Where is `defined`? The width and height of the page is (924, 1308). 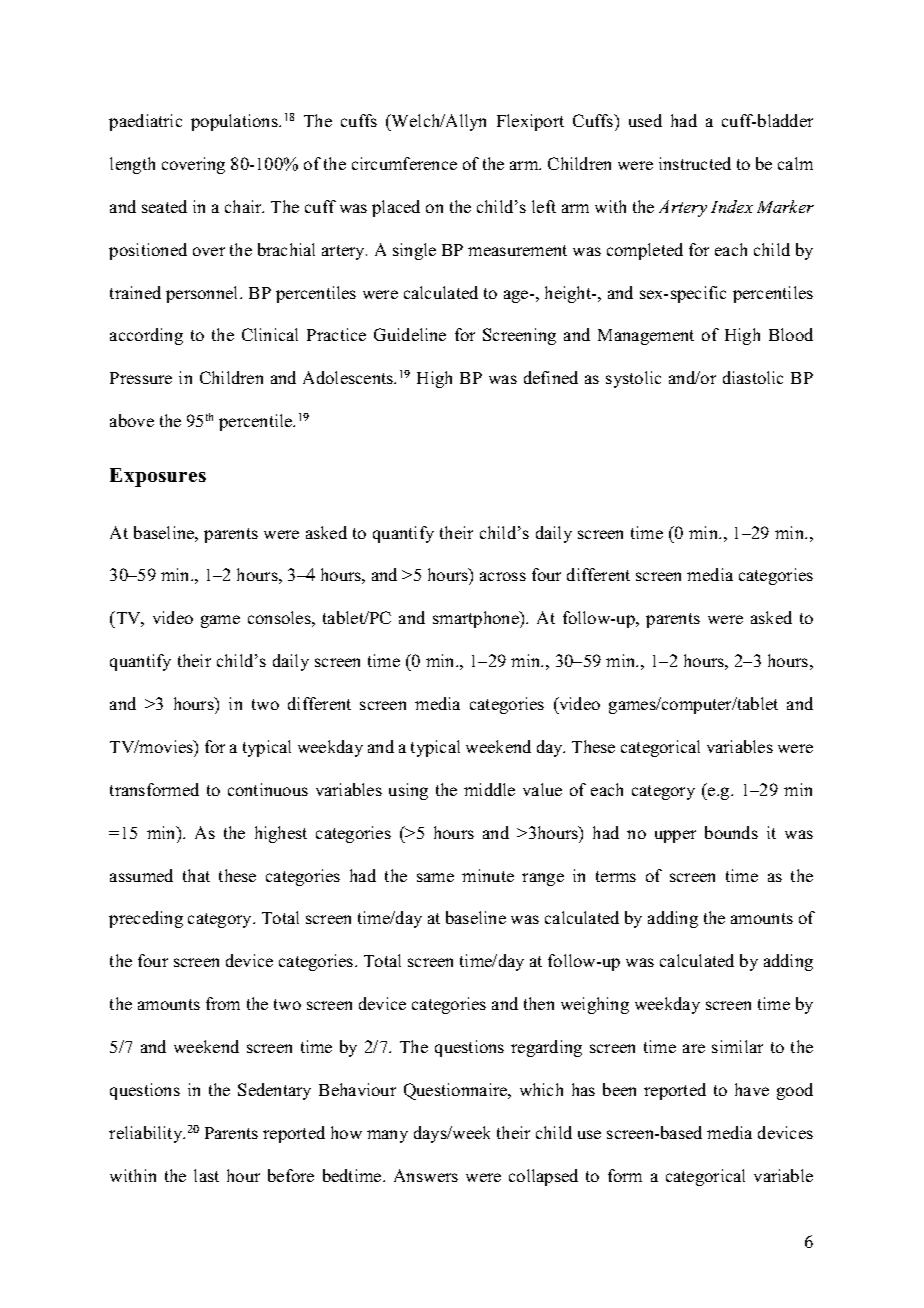
defined is located at coordinates (551, 377).
